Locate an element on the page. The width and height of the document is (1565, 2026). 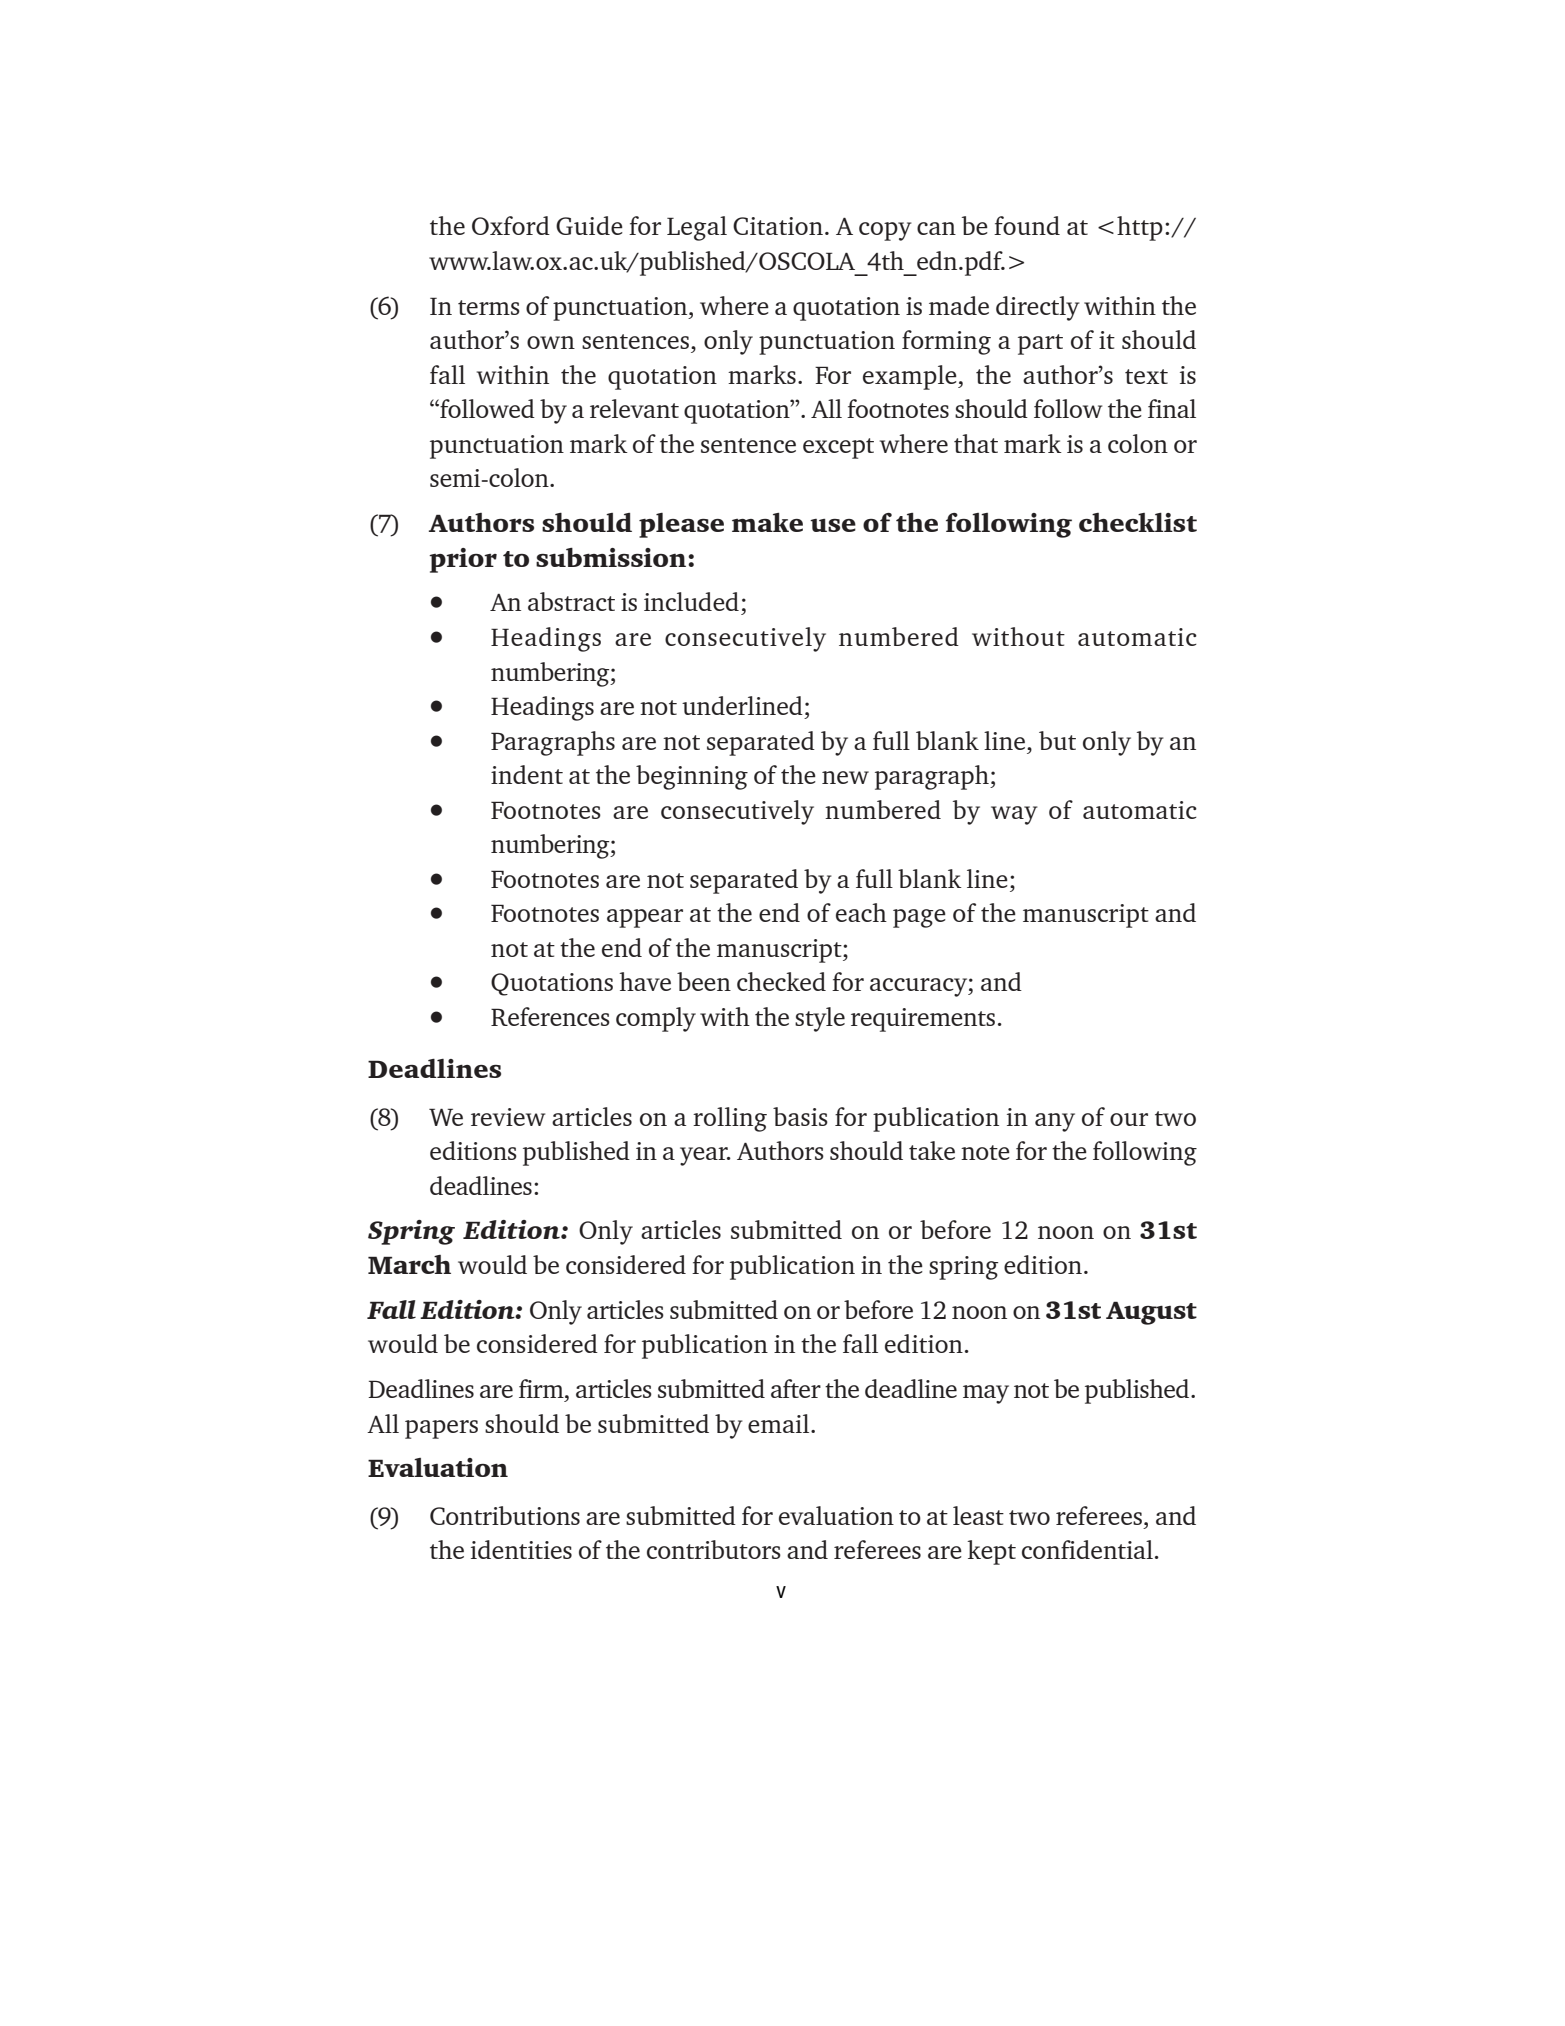
indent is located at coordinates (527, 774).
